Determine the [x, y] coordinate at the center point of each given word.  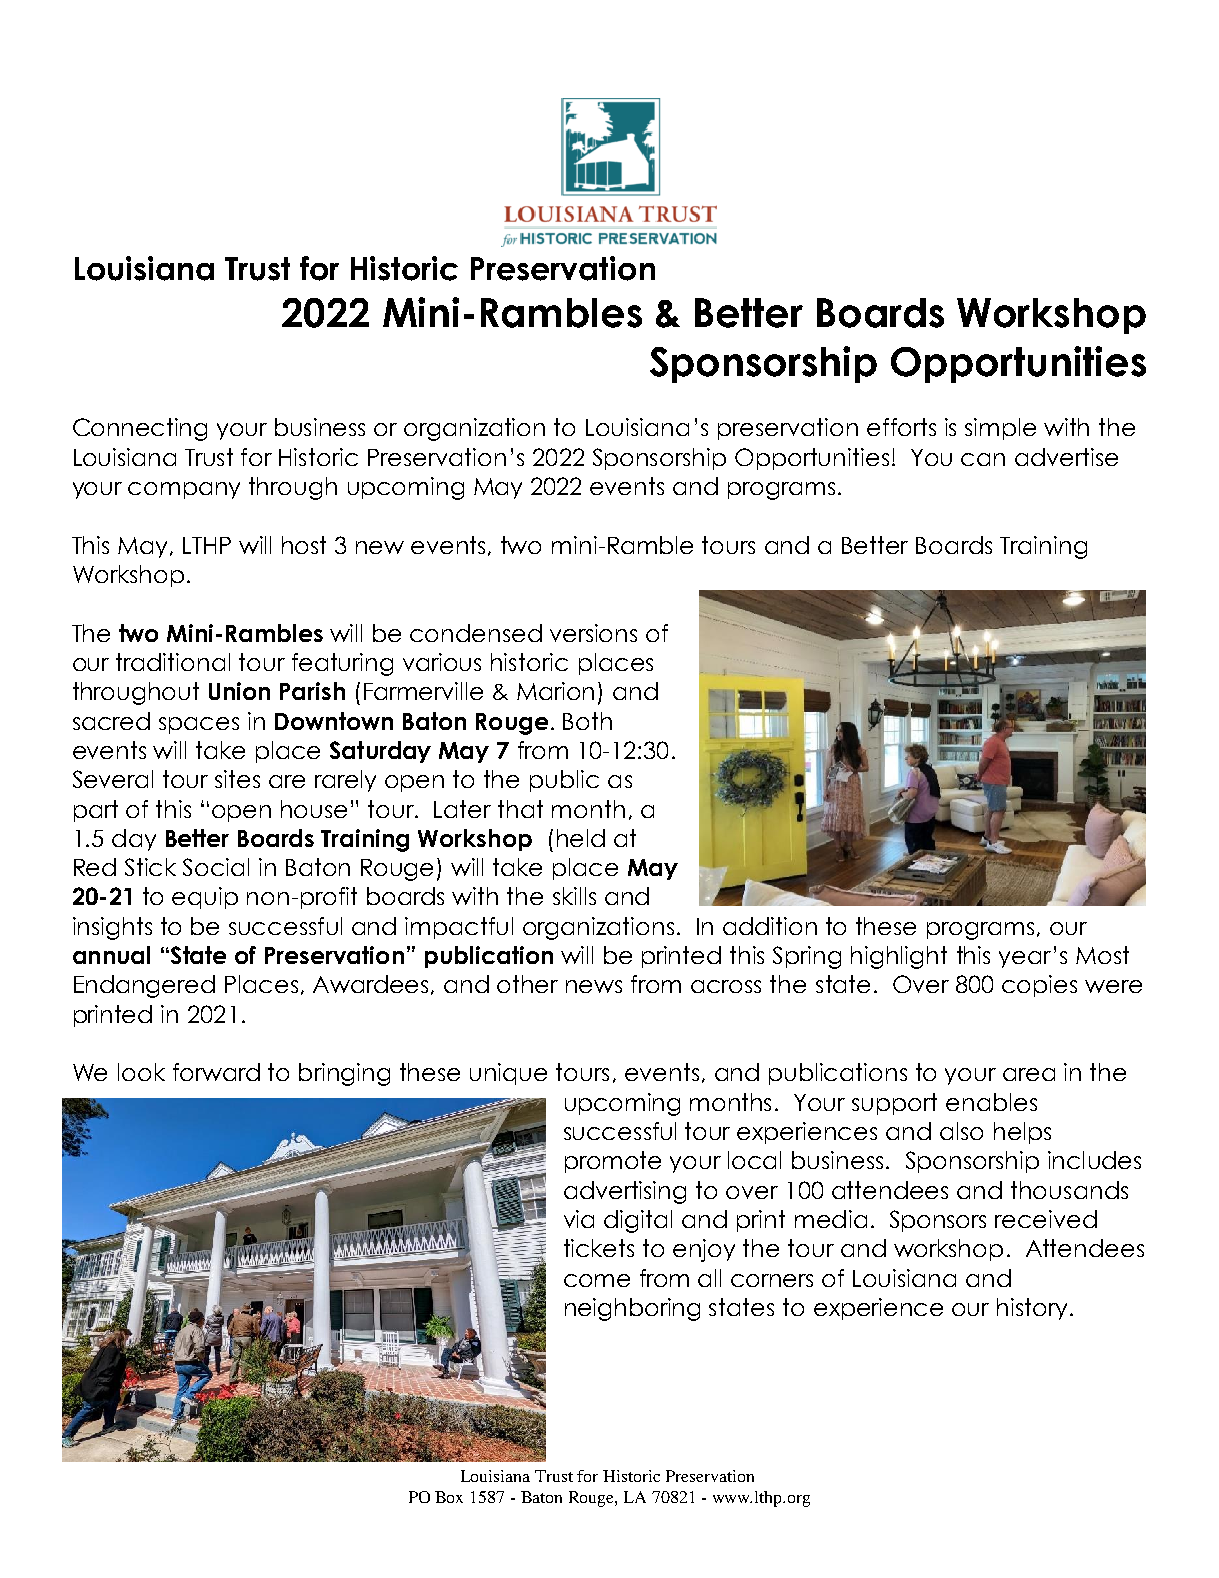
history [1032, 1309]
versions [593, 633]
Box [449, 1497]
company [184, 490]
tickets [599, 1248]
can [983, 459]
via [579, 1219]
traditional [173, 662]
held [581, 838]
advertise [1066, 457]
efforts [901, 427]
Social [216, 867]
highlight [899, 957]
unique [508, 1074]
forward [216, 1072]
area [1029, 1074]
